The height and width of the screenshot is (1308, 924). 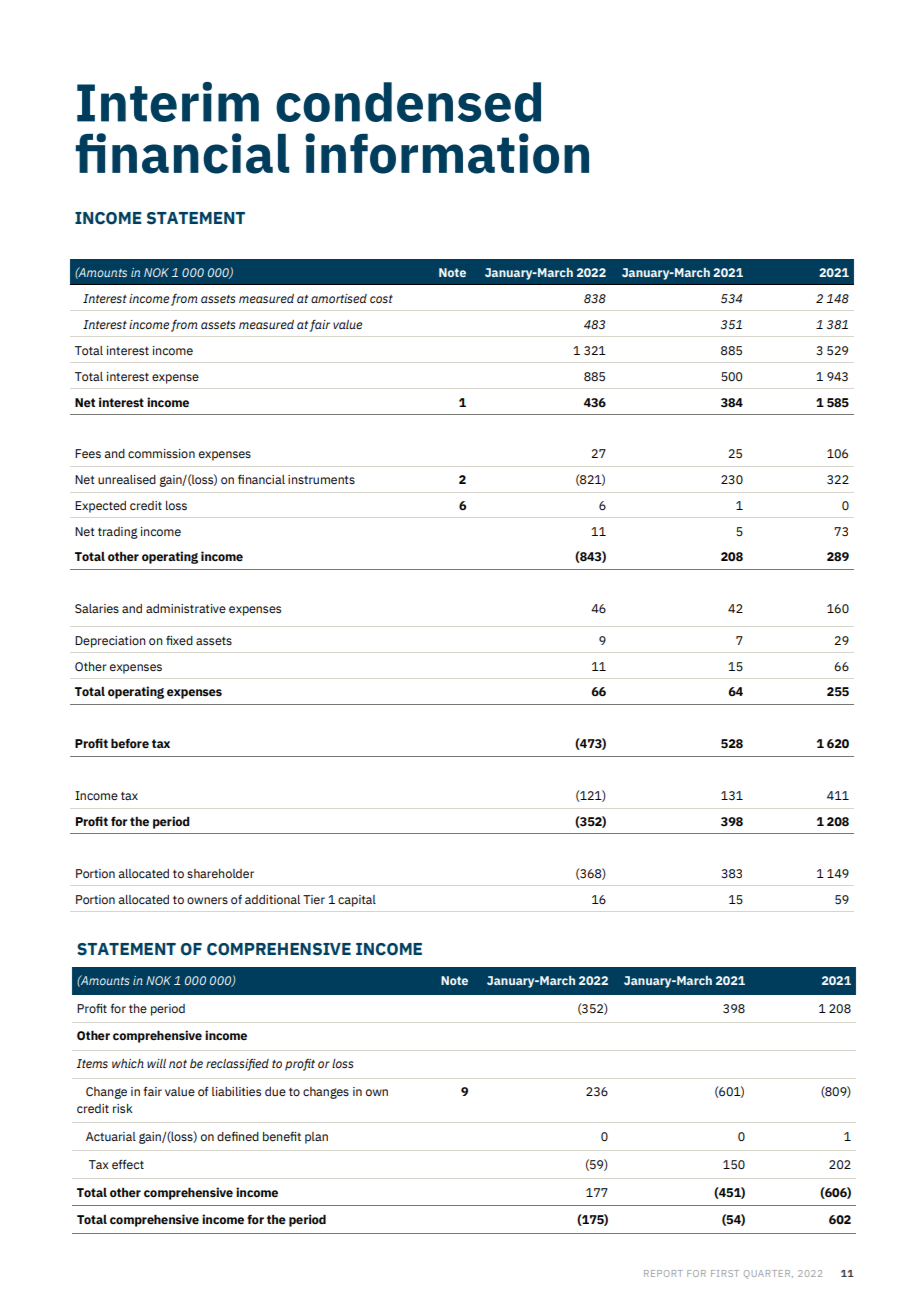 What do you see at coordinates (168, 102) in the screenshot?
I see `Interim` at bounding box center [168, 102].
